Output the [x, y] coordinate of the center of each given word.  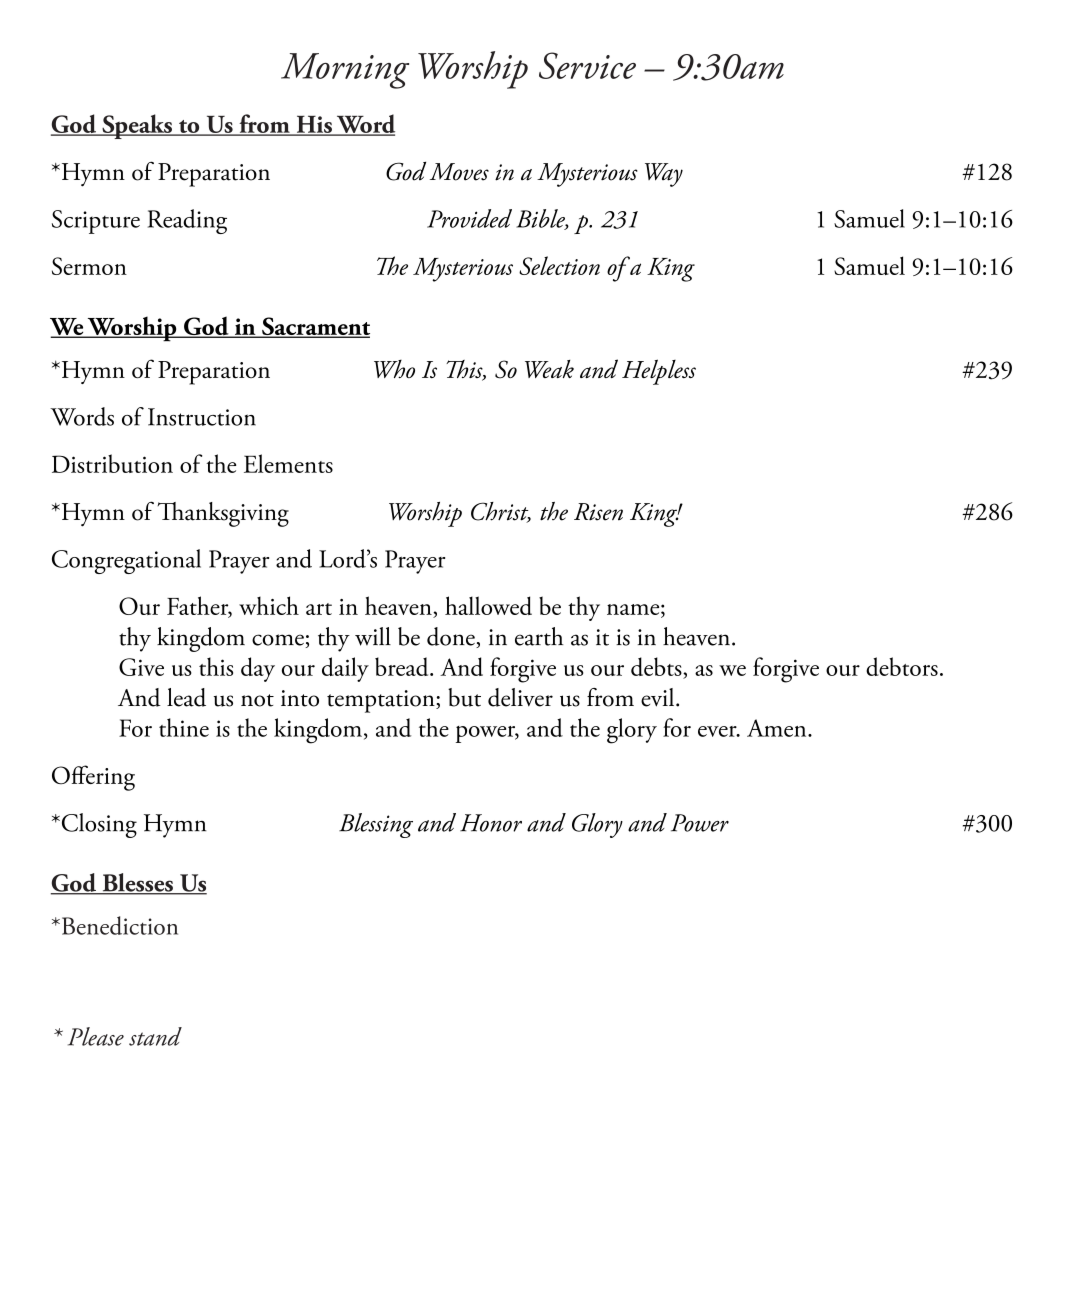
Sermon [89, 266]
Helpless [659, 372]
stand [155, 1036]
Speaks [137, 126]
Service [587, 65]
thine [184, 727]
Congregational [126, 561]
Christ [501, 512]
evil [659, 697]
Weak [549, 369]
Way [664, 175]
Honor [491, 823]
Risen [598, 512]
